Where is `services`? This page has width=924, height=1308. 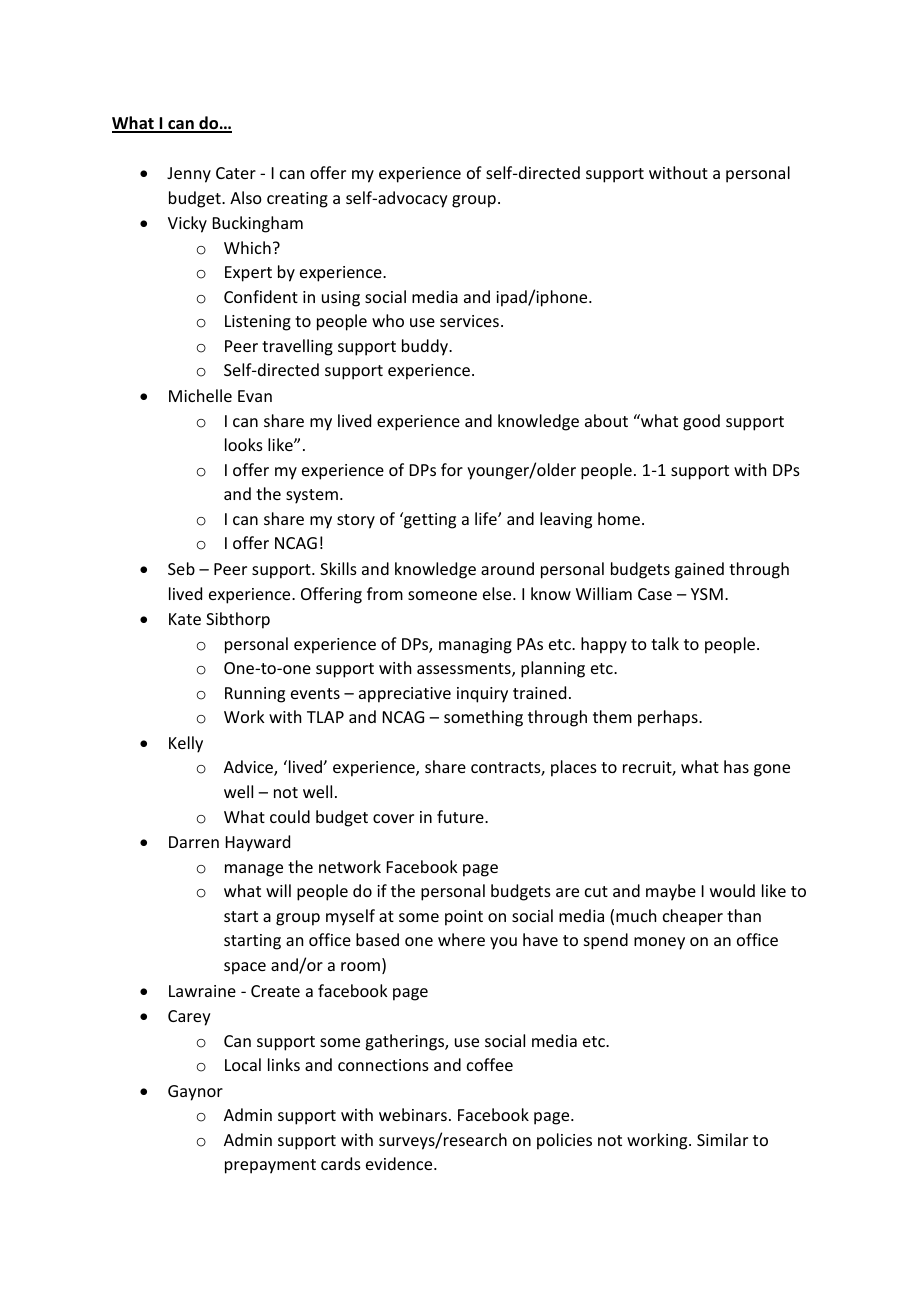
services is located at coordinates (469, 321).
